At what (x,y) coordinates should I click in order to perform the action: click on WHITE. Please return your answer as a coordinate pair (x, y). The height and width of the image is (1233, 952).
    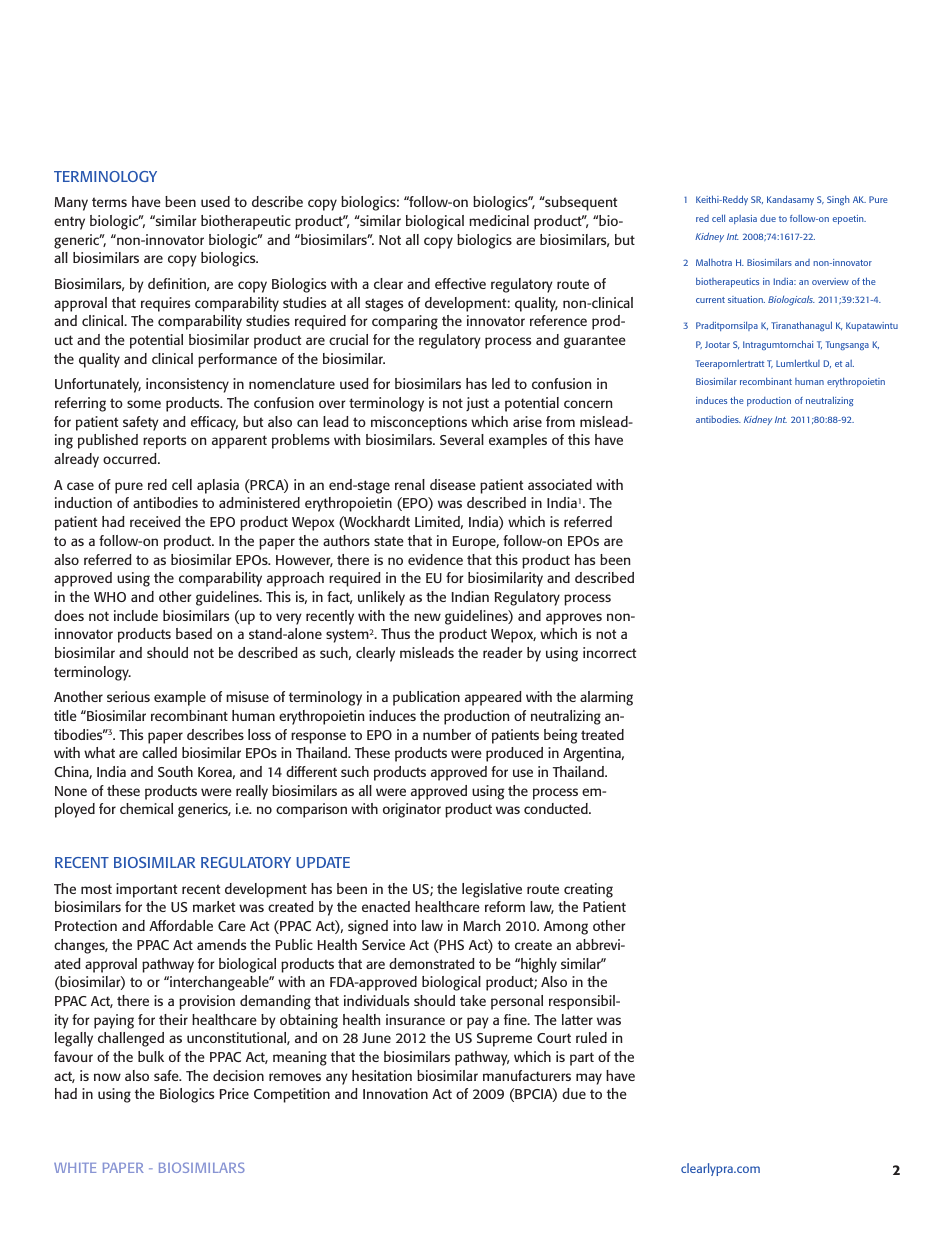
    Looking at the image, I should click on (75, 1168).
